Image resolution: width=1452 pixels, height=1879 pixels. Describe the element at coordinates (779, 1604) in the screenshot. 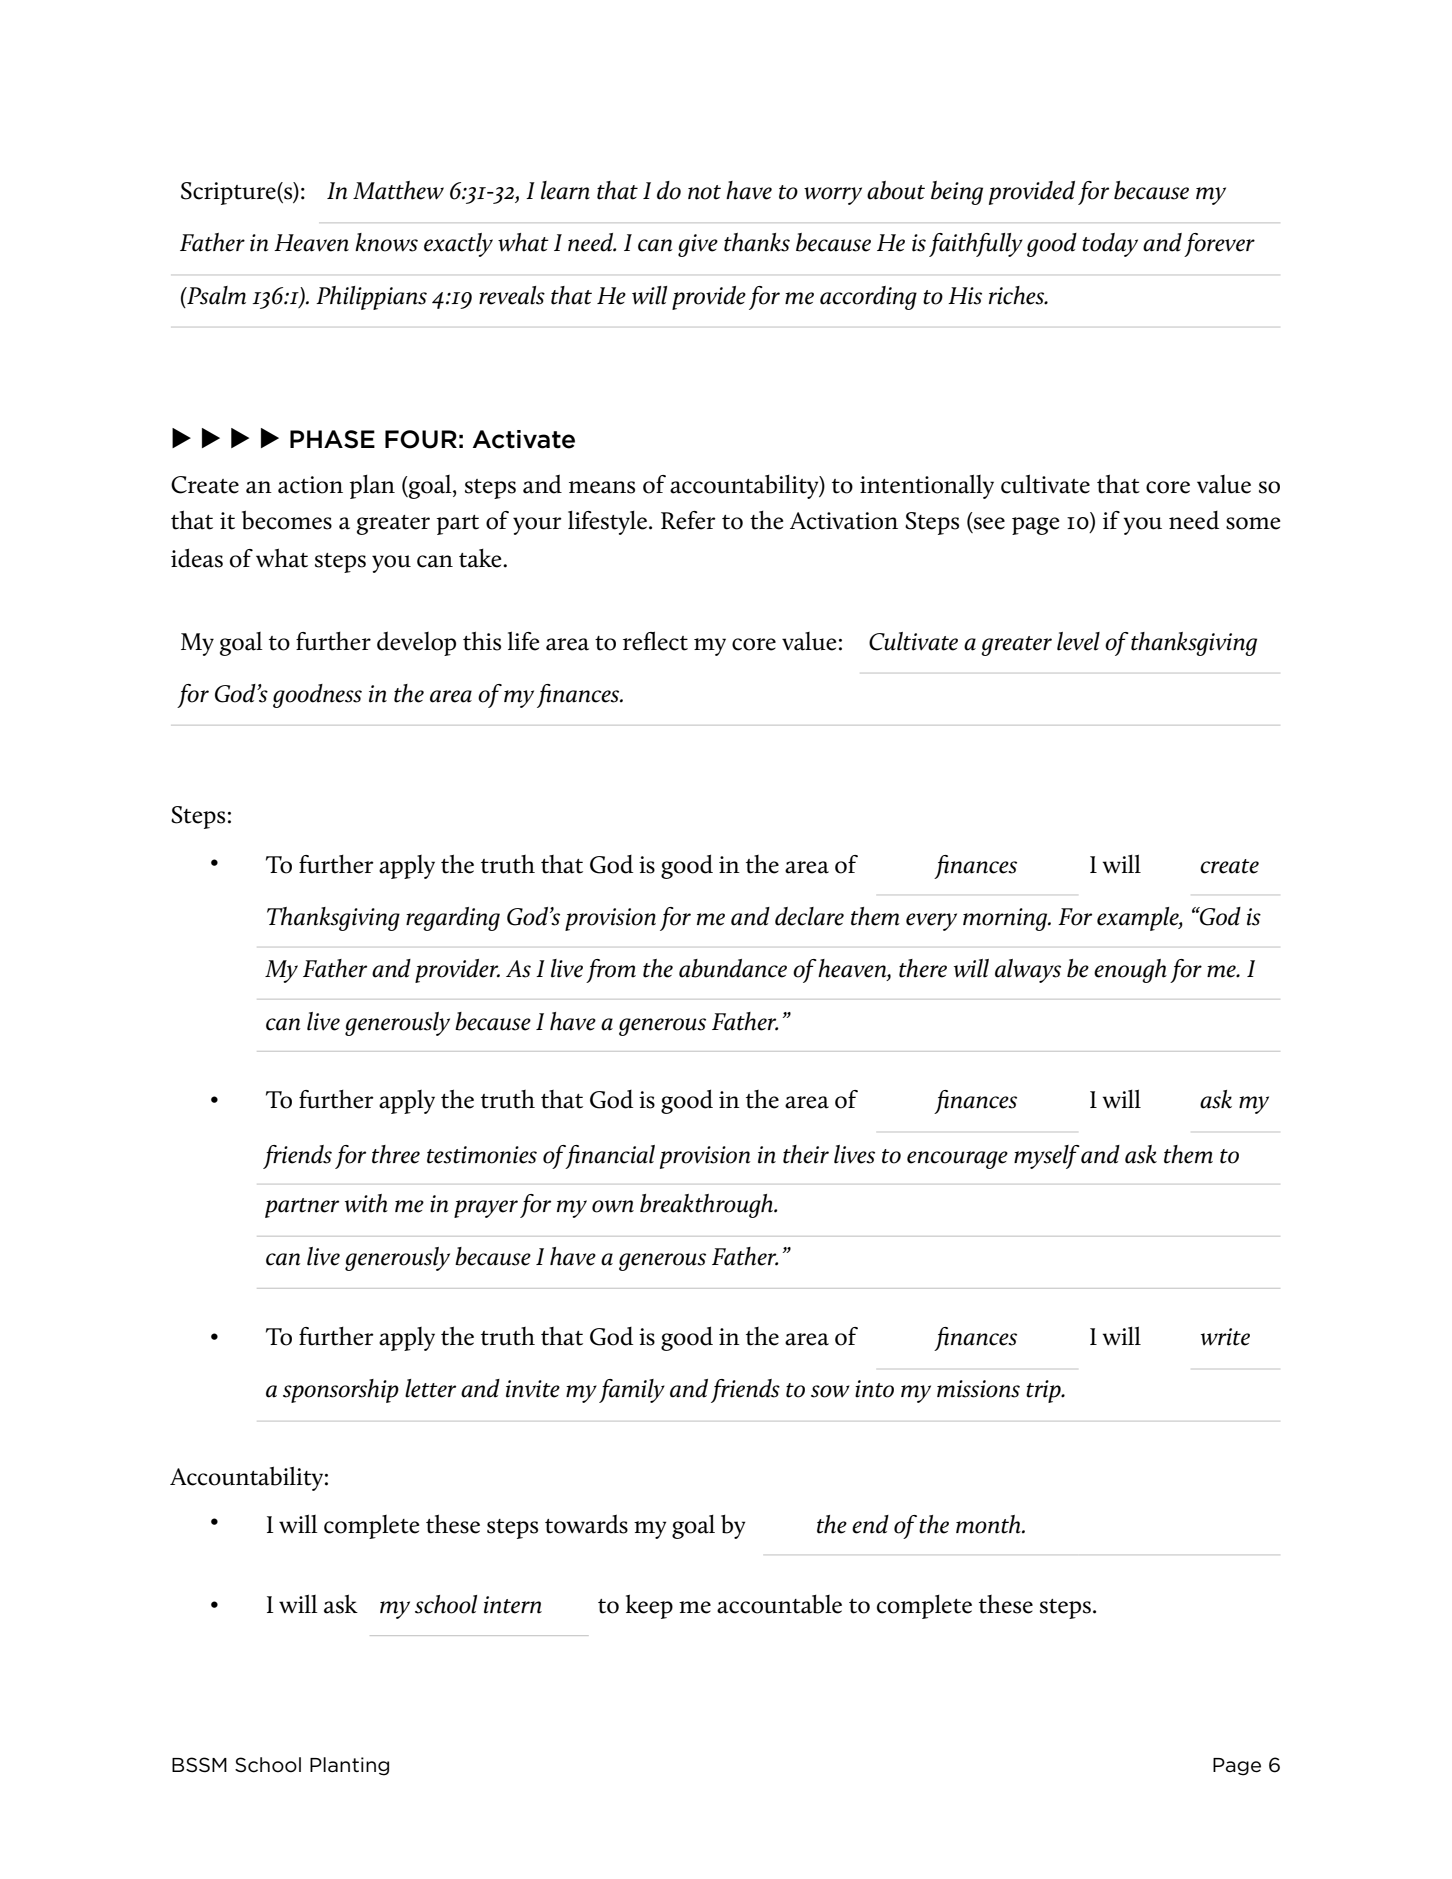

I see `accountable` at that location.
